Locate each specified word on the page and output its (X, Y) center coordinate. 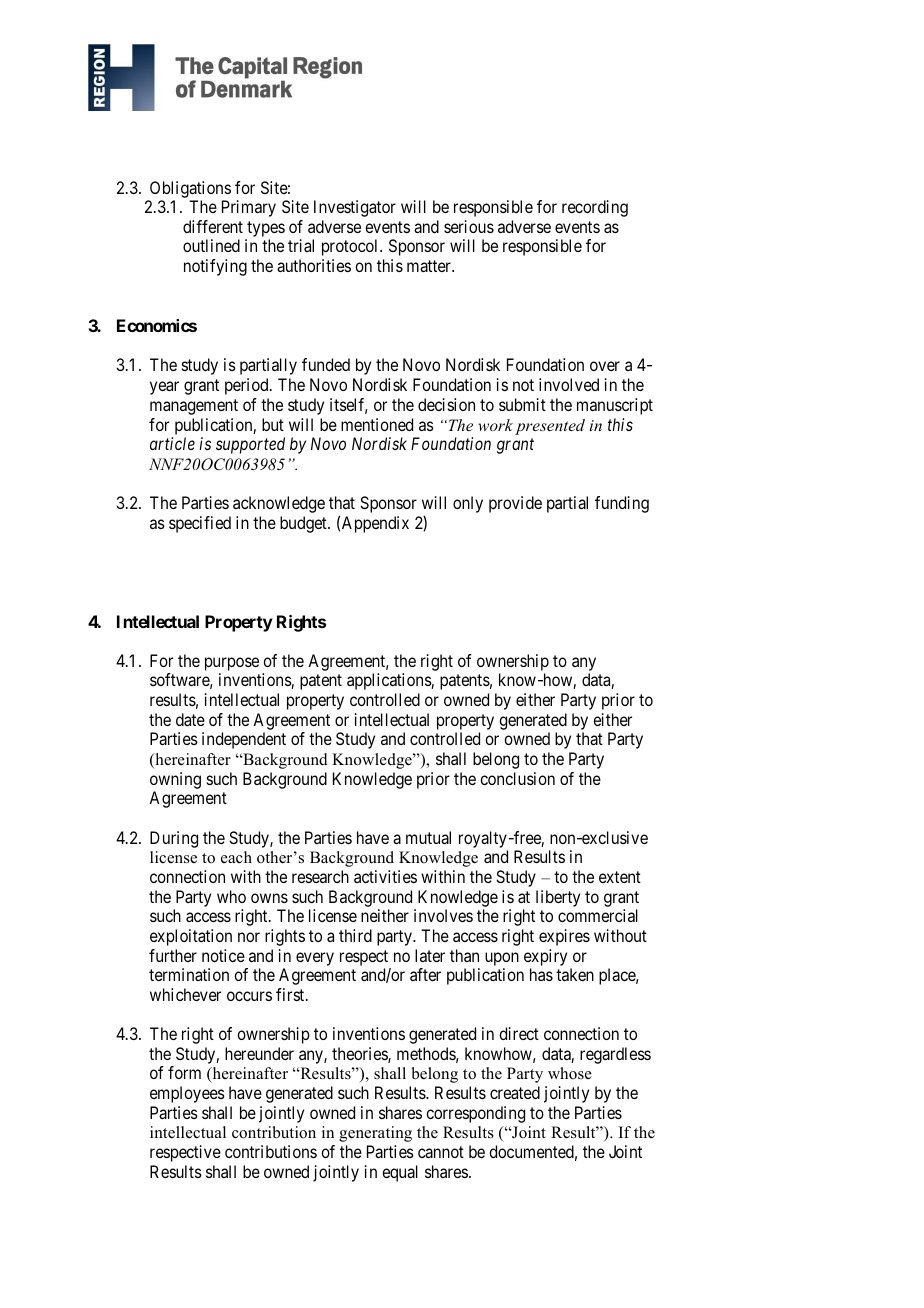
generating (375, 1134)
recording (595, 208)
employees (187, 1094)
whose (570, 1073)
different (213, 226)
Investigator (355, 208)
